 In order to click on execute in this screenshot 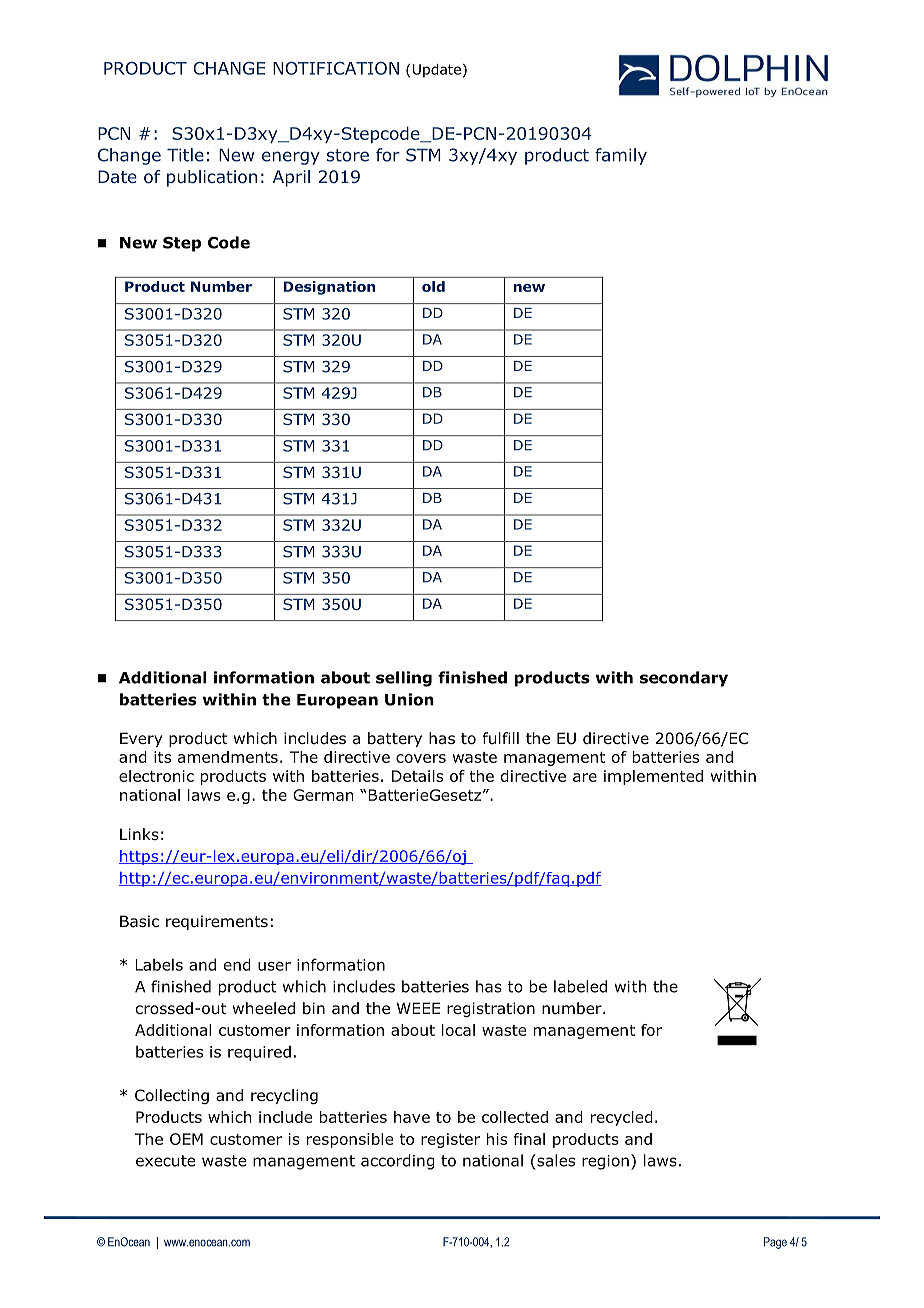, I will do `click(165, 1161)`.
